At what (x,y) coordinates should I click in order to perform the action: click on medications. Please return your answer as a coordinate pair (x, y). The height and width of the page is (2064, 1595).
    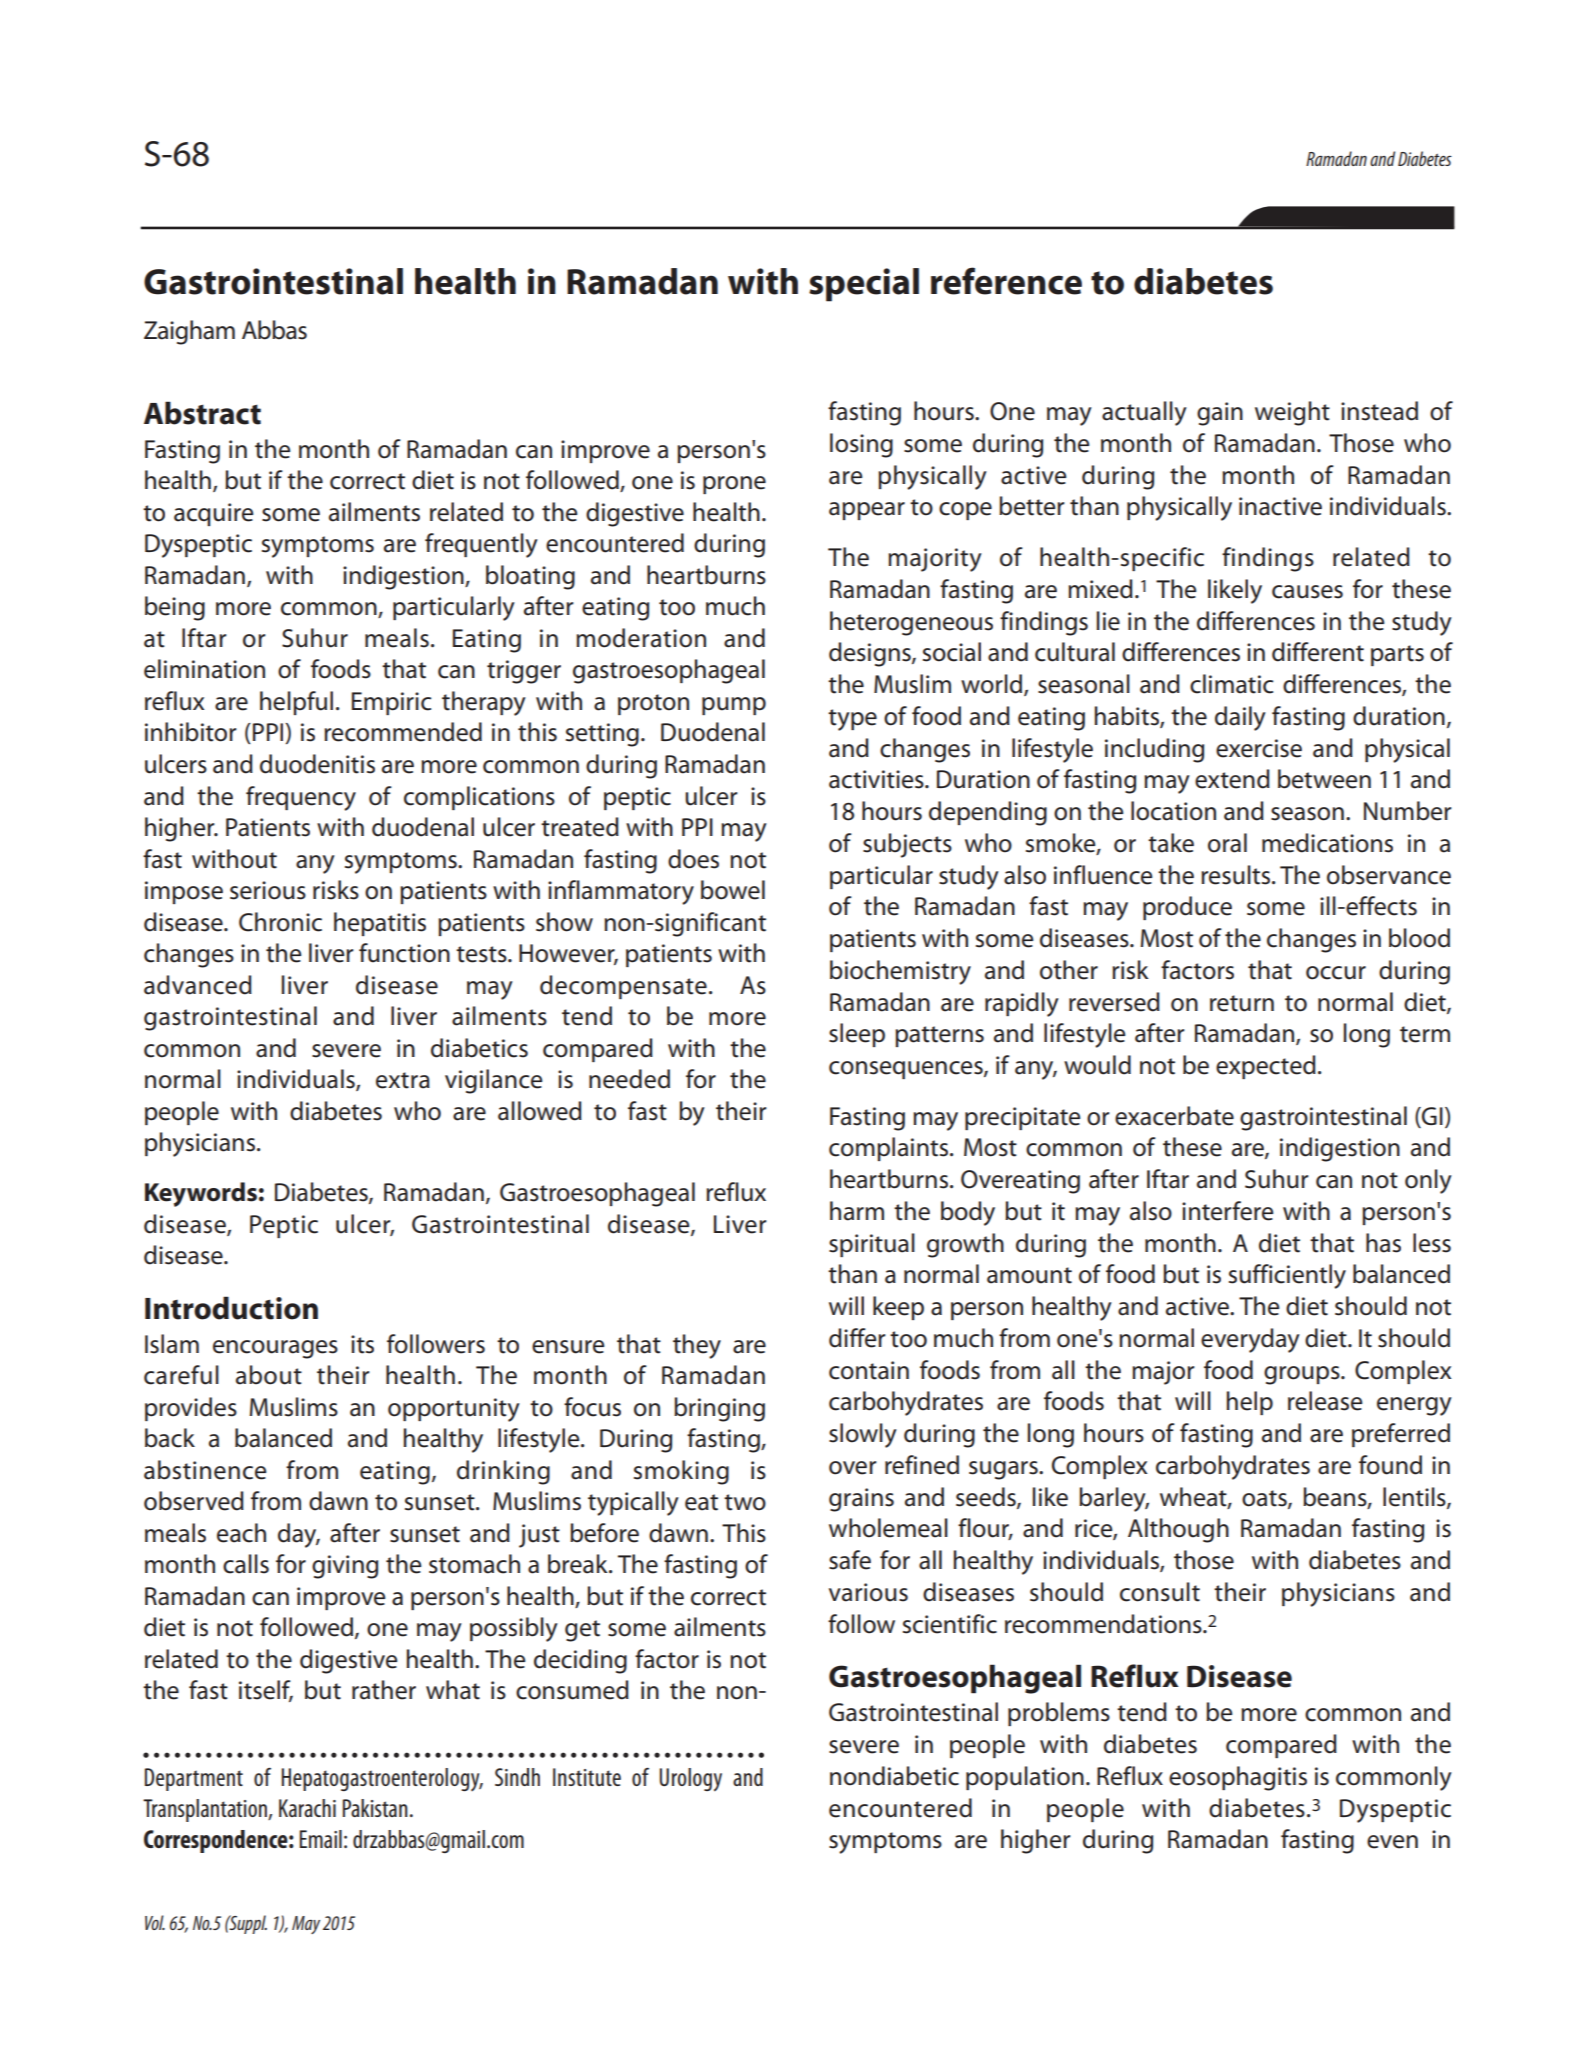
    Looking at the image, I should click on (1327, 843).
